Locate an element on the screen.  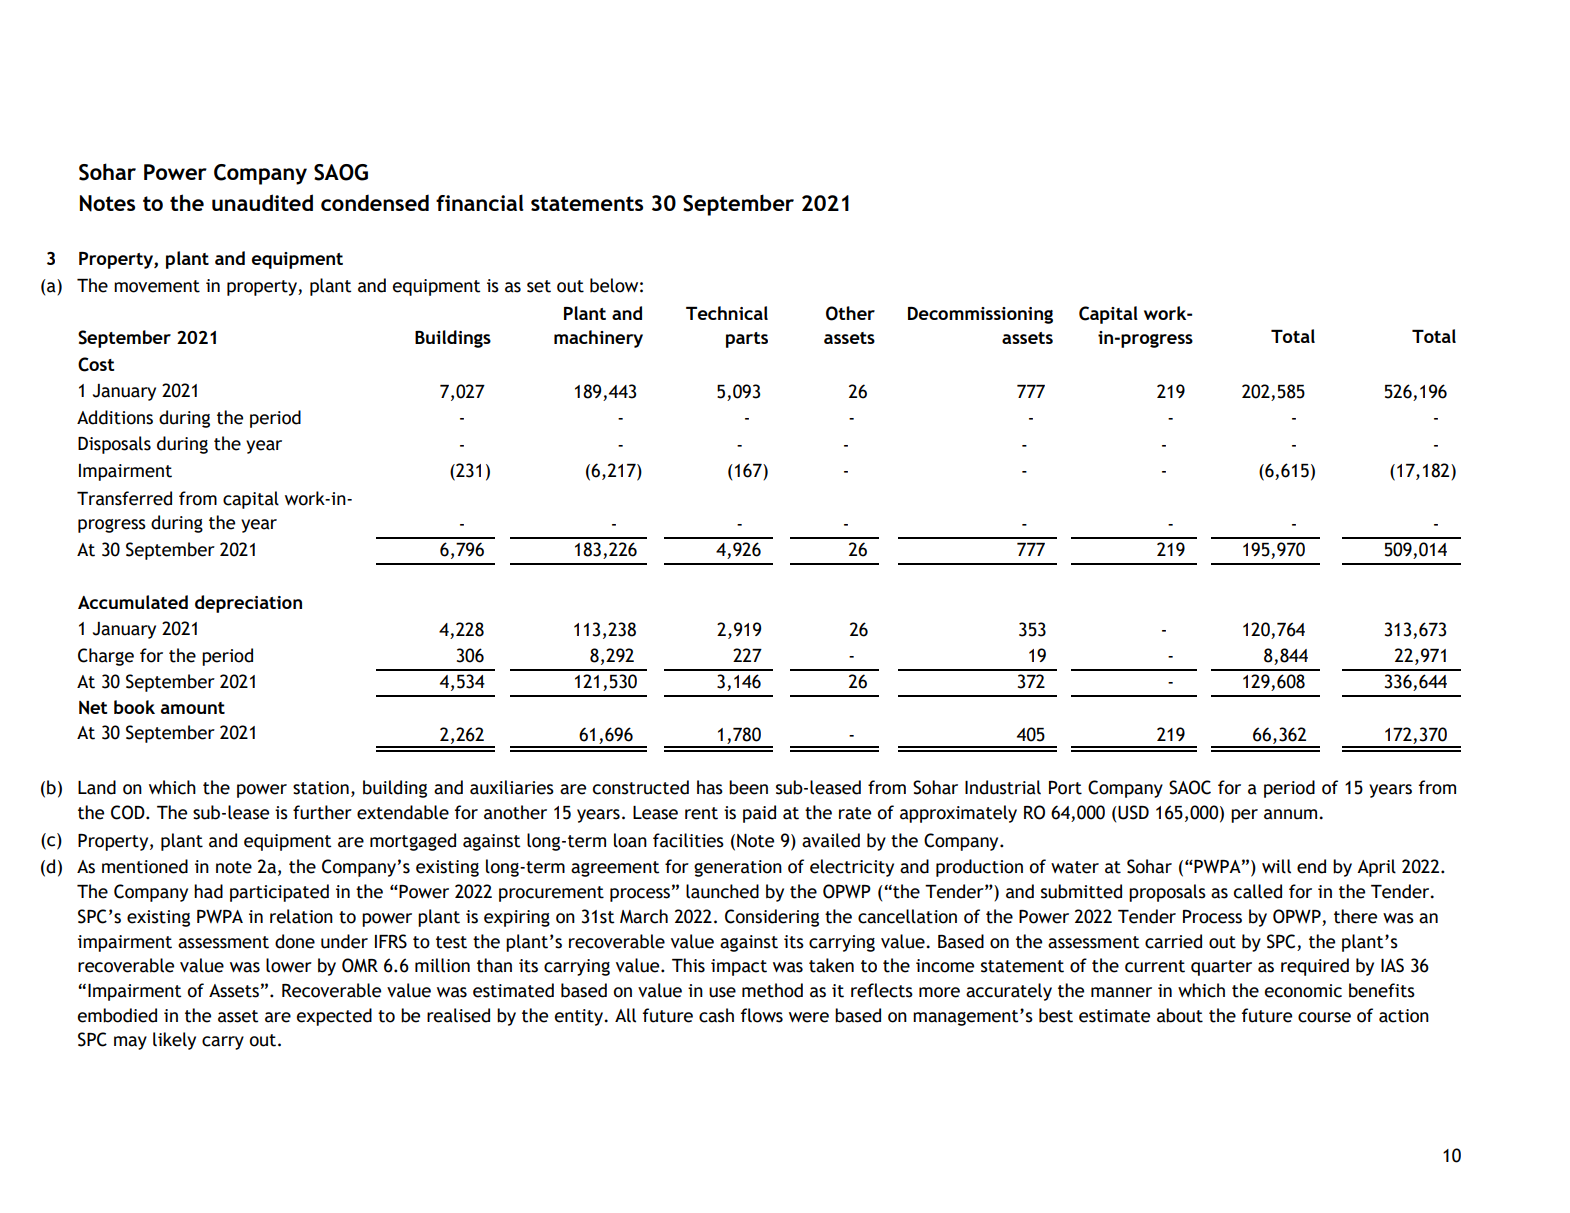
Decommissioning is located at coordinates (980, 315).
